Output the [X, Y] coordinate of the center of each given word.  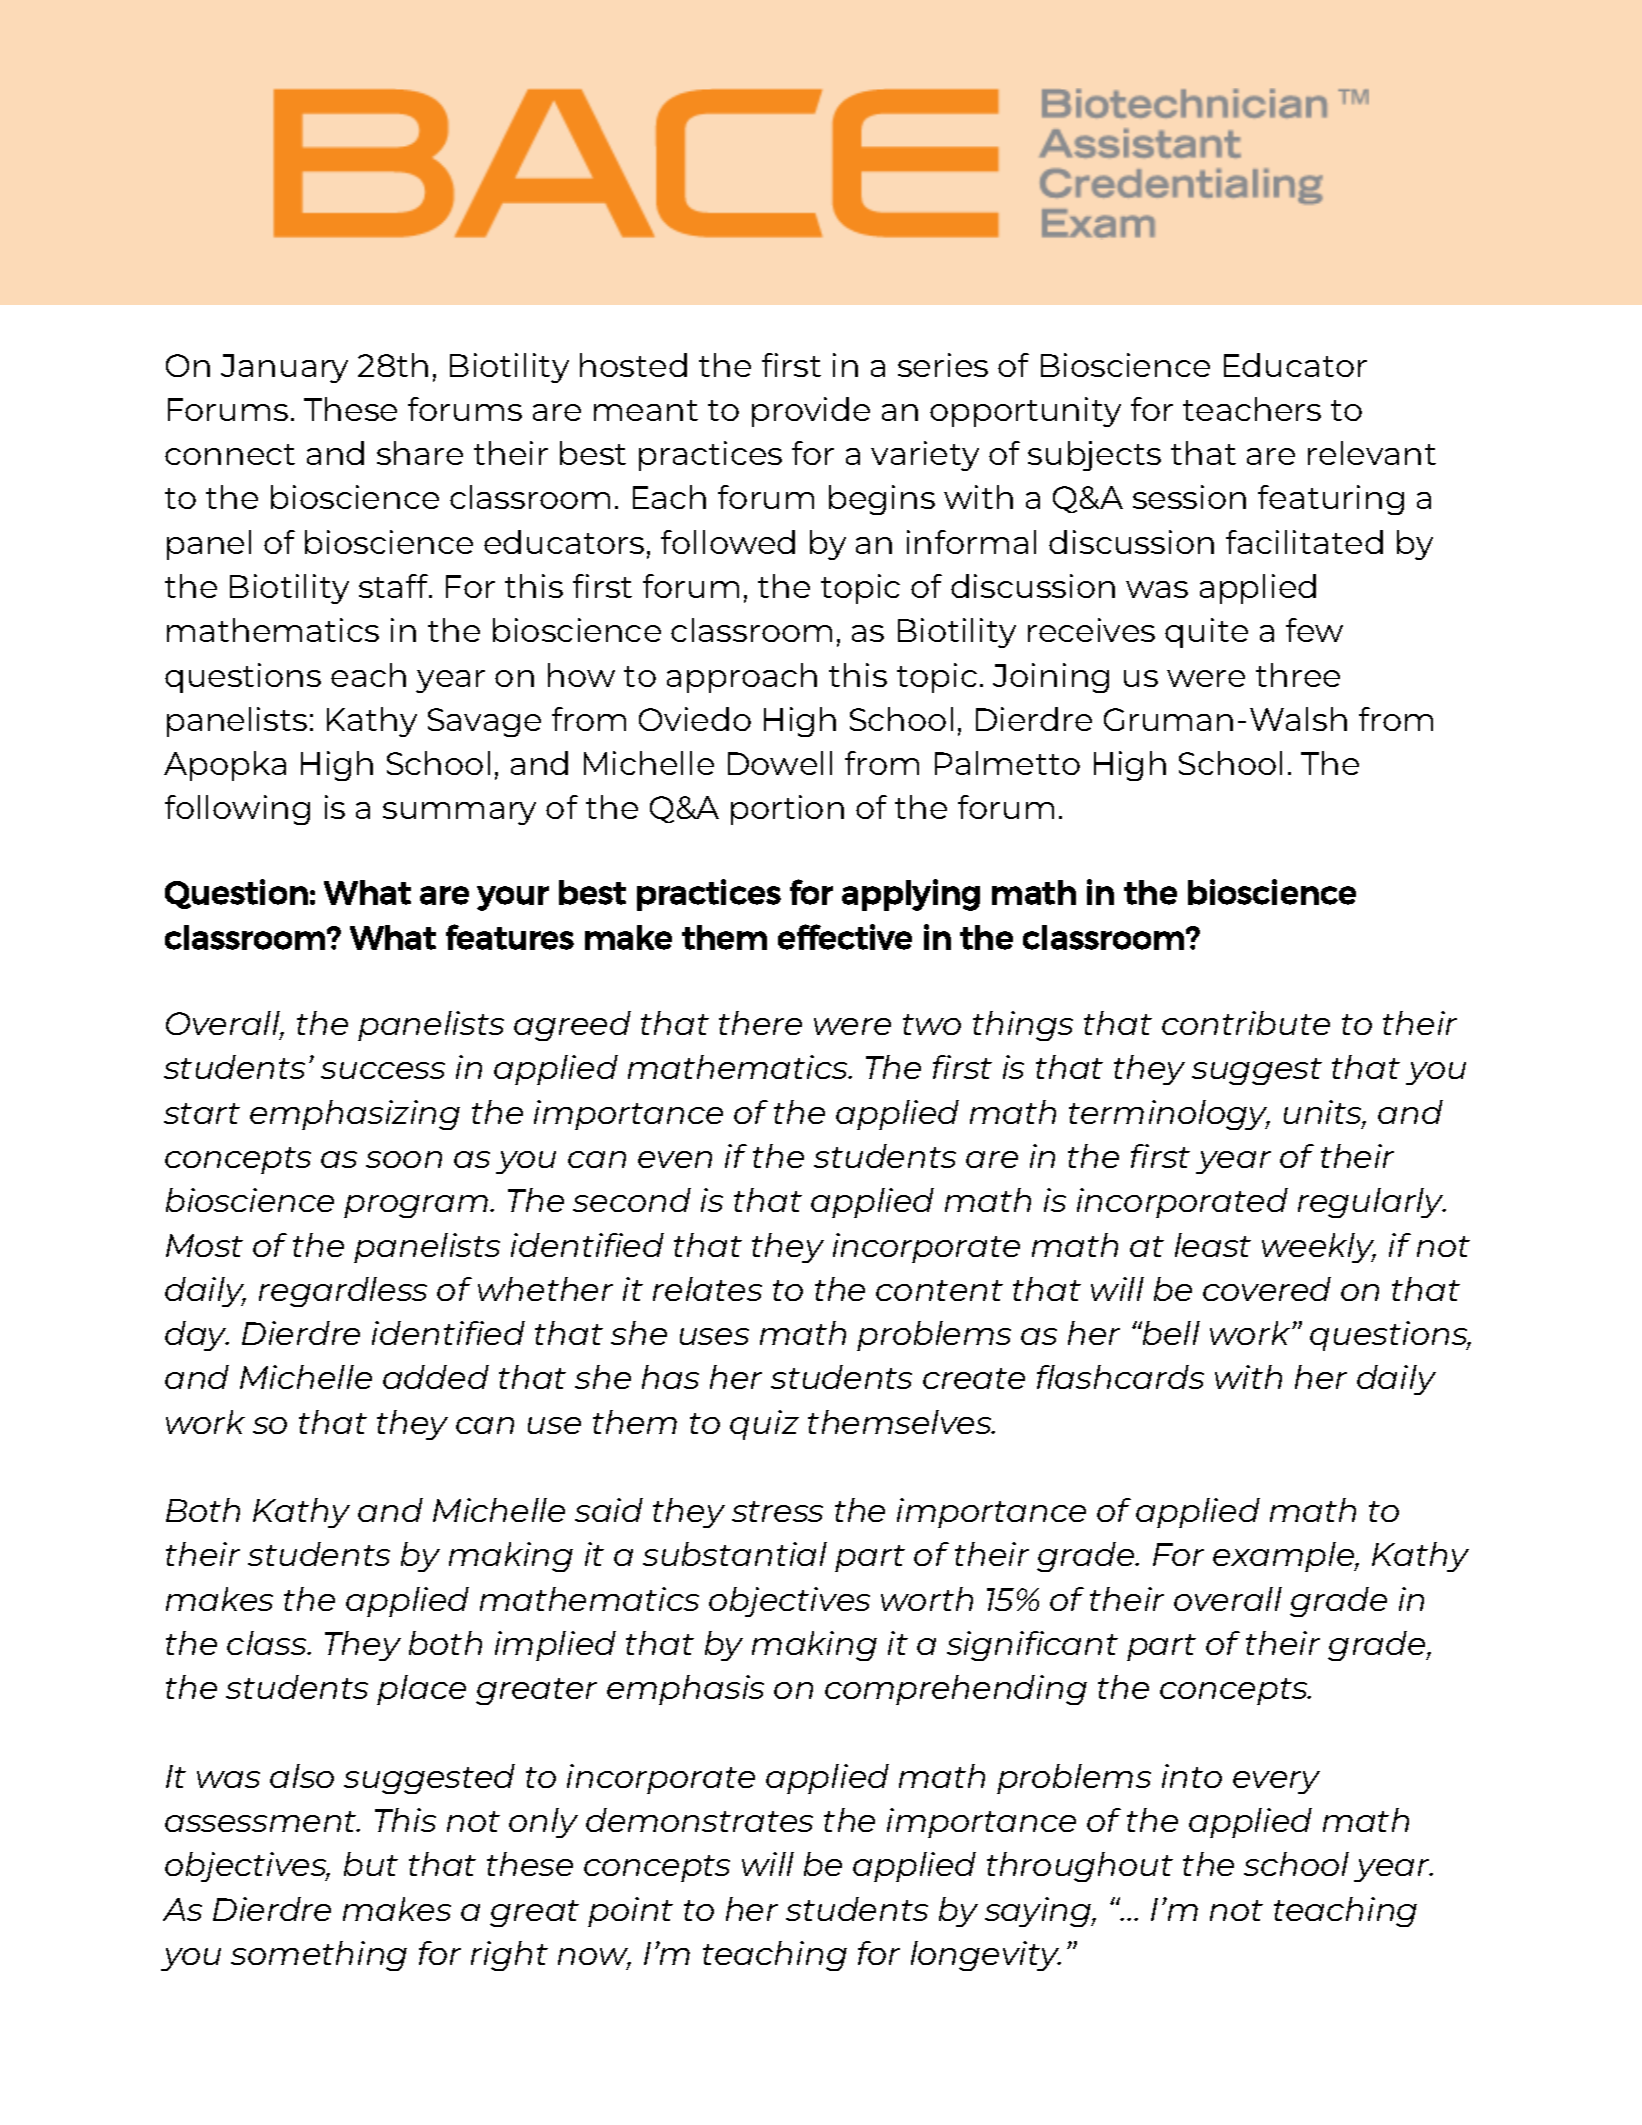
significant [1032, 1646]
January [284, 368]
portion [787, 810]
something [319, 1956]
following [237, 810]
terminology [1169, 1115]
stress [777, 1511]
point [630, 1912]
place [421, 1690]
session [1189, 497]
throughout [1080, 1867]
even [675, 1159]
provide [811, 412]
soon [404, 1159]
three [1298, 675]
